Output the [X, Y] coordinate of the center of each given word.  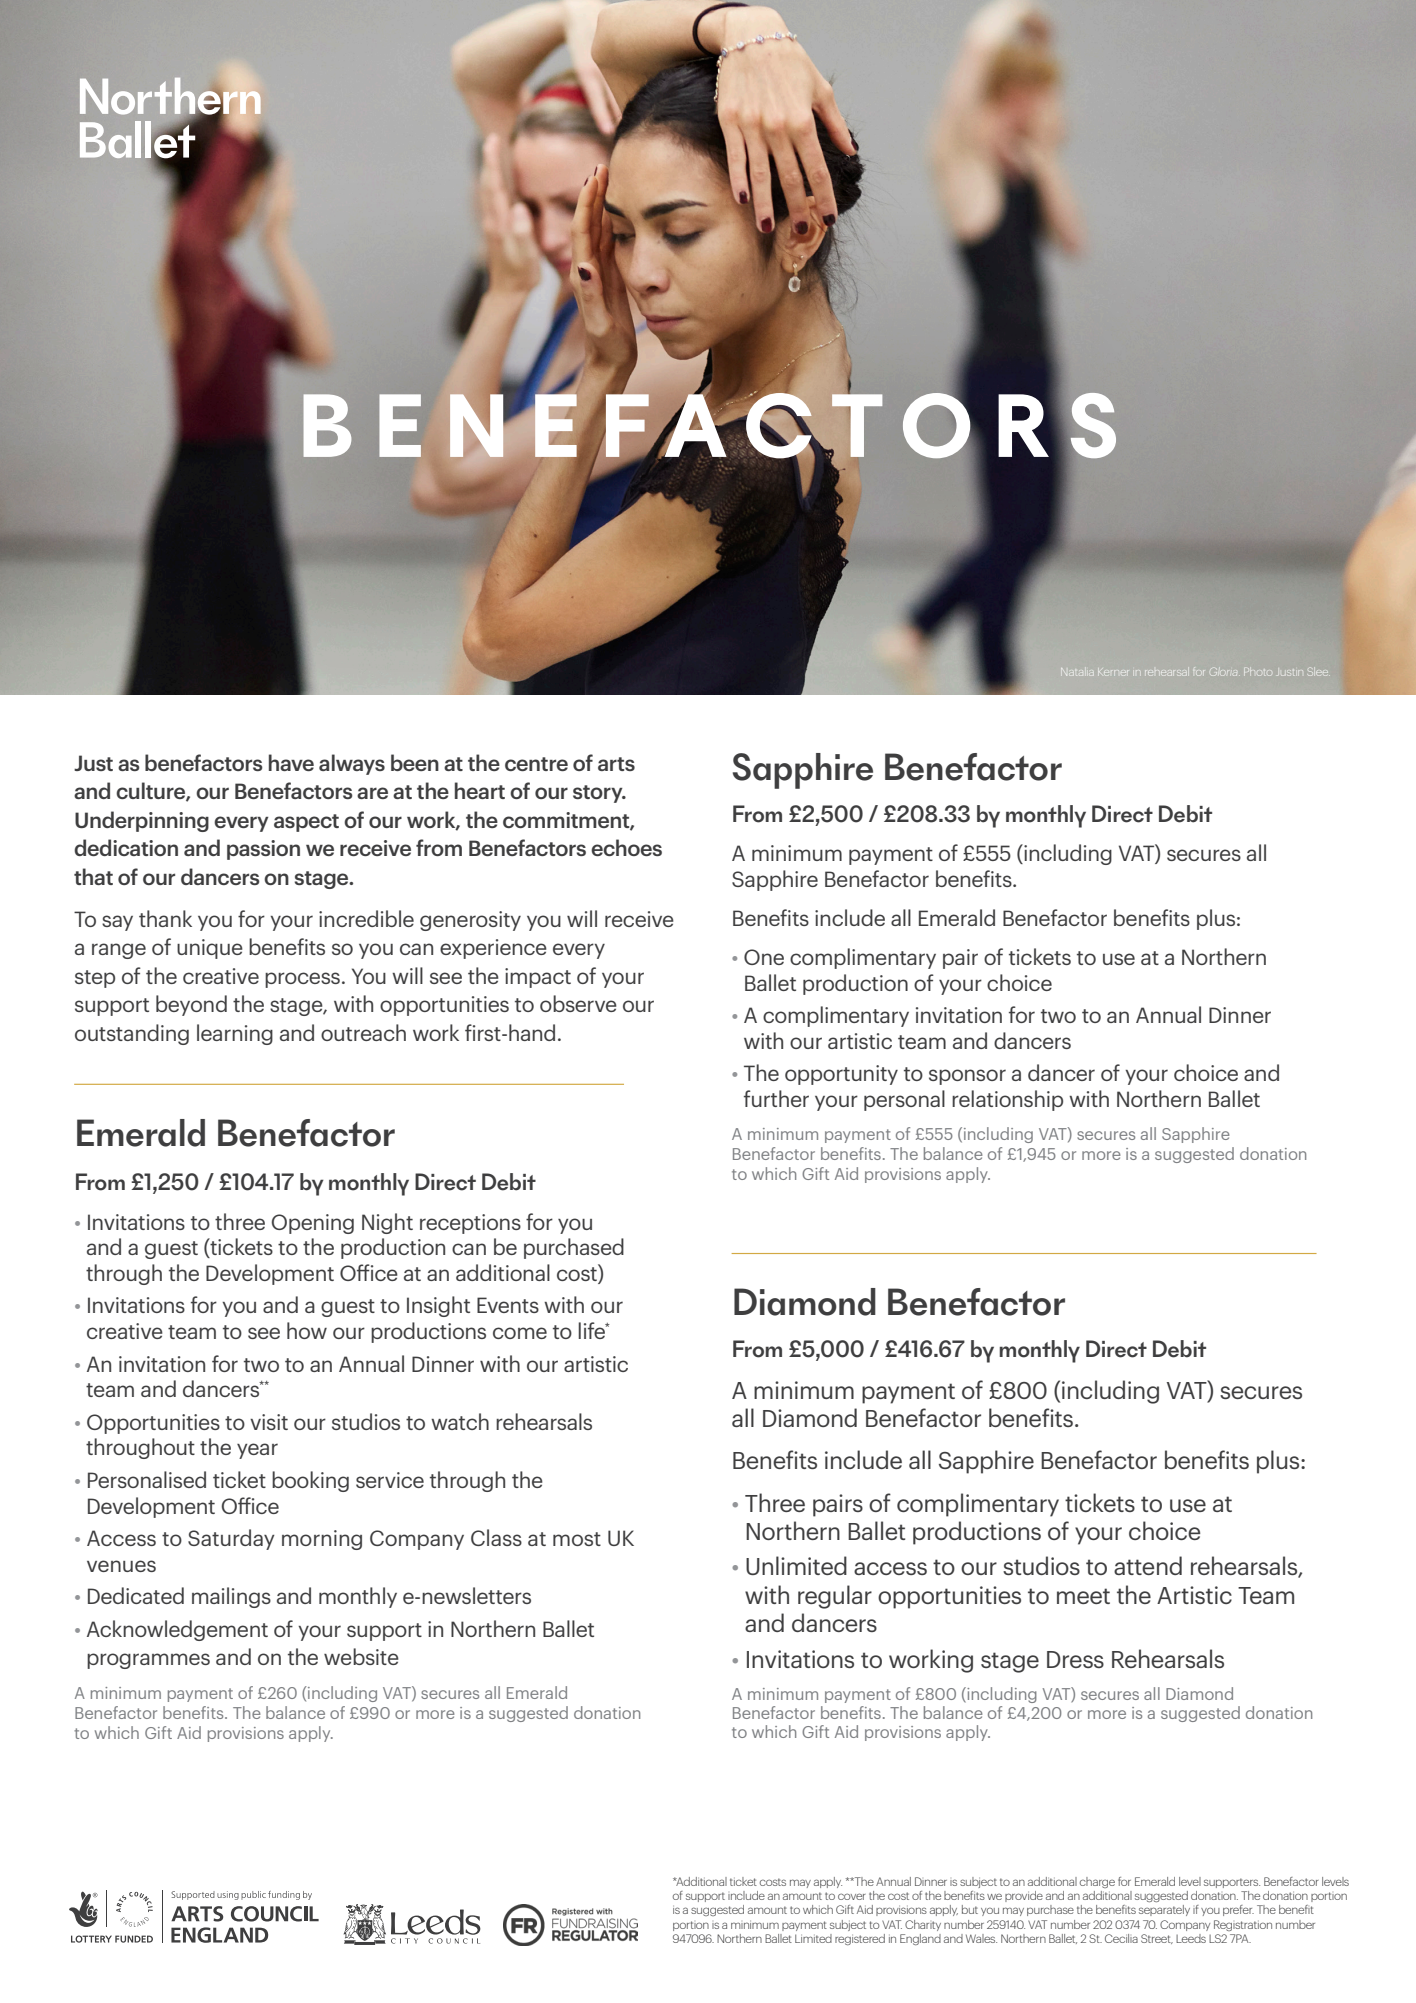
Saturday [231, 1539]
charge [1097, 1882]
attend [1148, 1565]
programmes [148, 1661]
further [776, 1098]
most [577, 1539]
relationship [1007, 1100]
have [291, 762]
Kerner [1113, 671]
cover [852, 1896]
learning [235, 1034]
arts [616, 764]
